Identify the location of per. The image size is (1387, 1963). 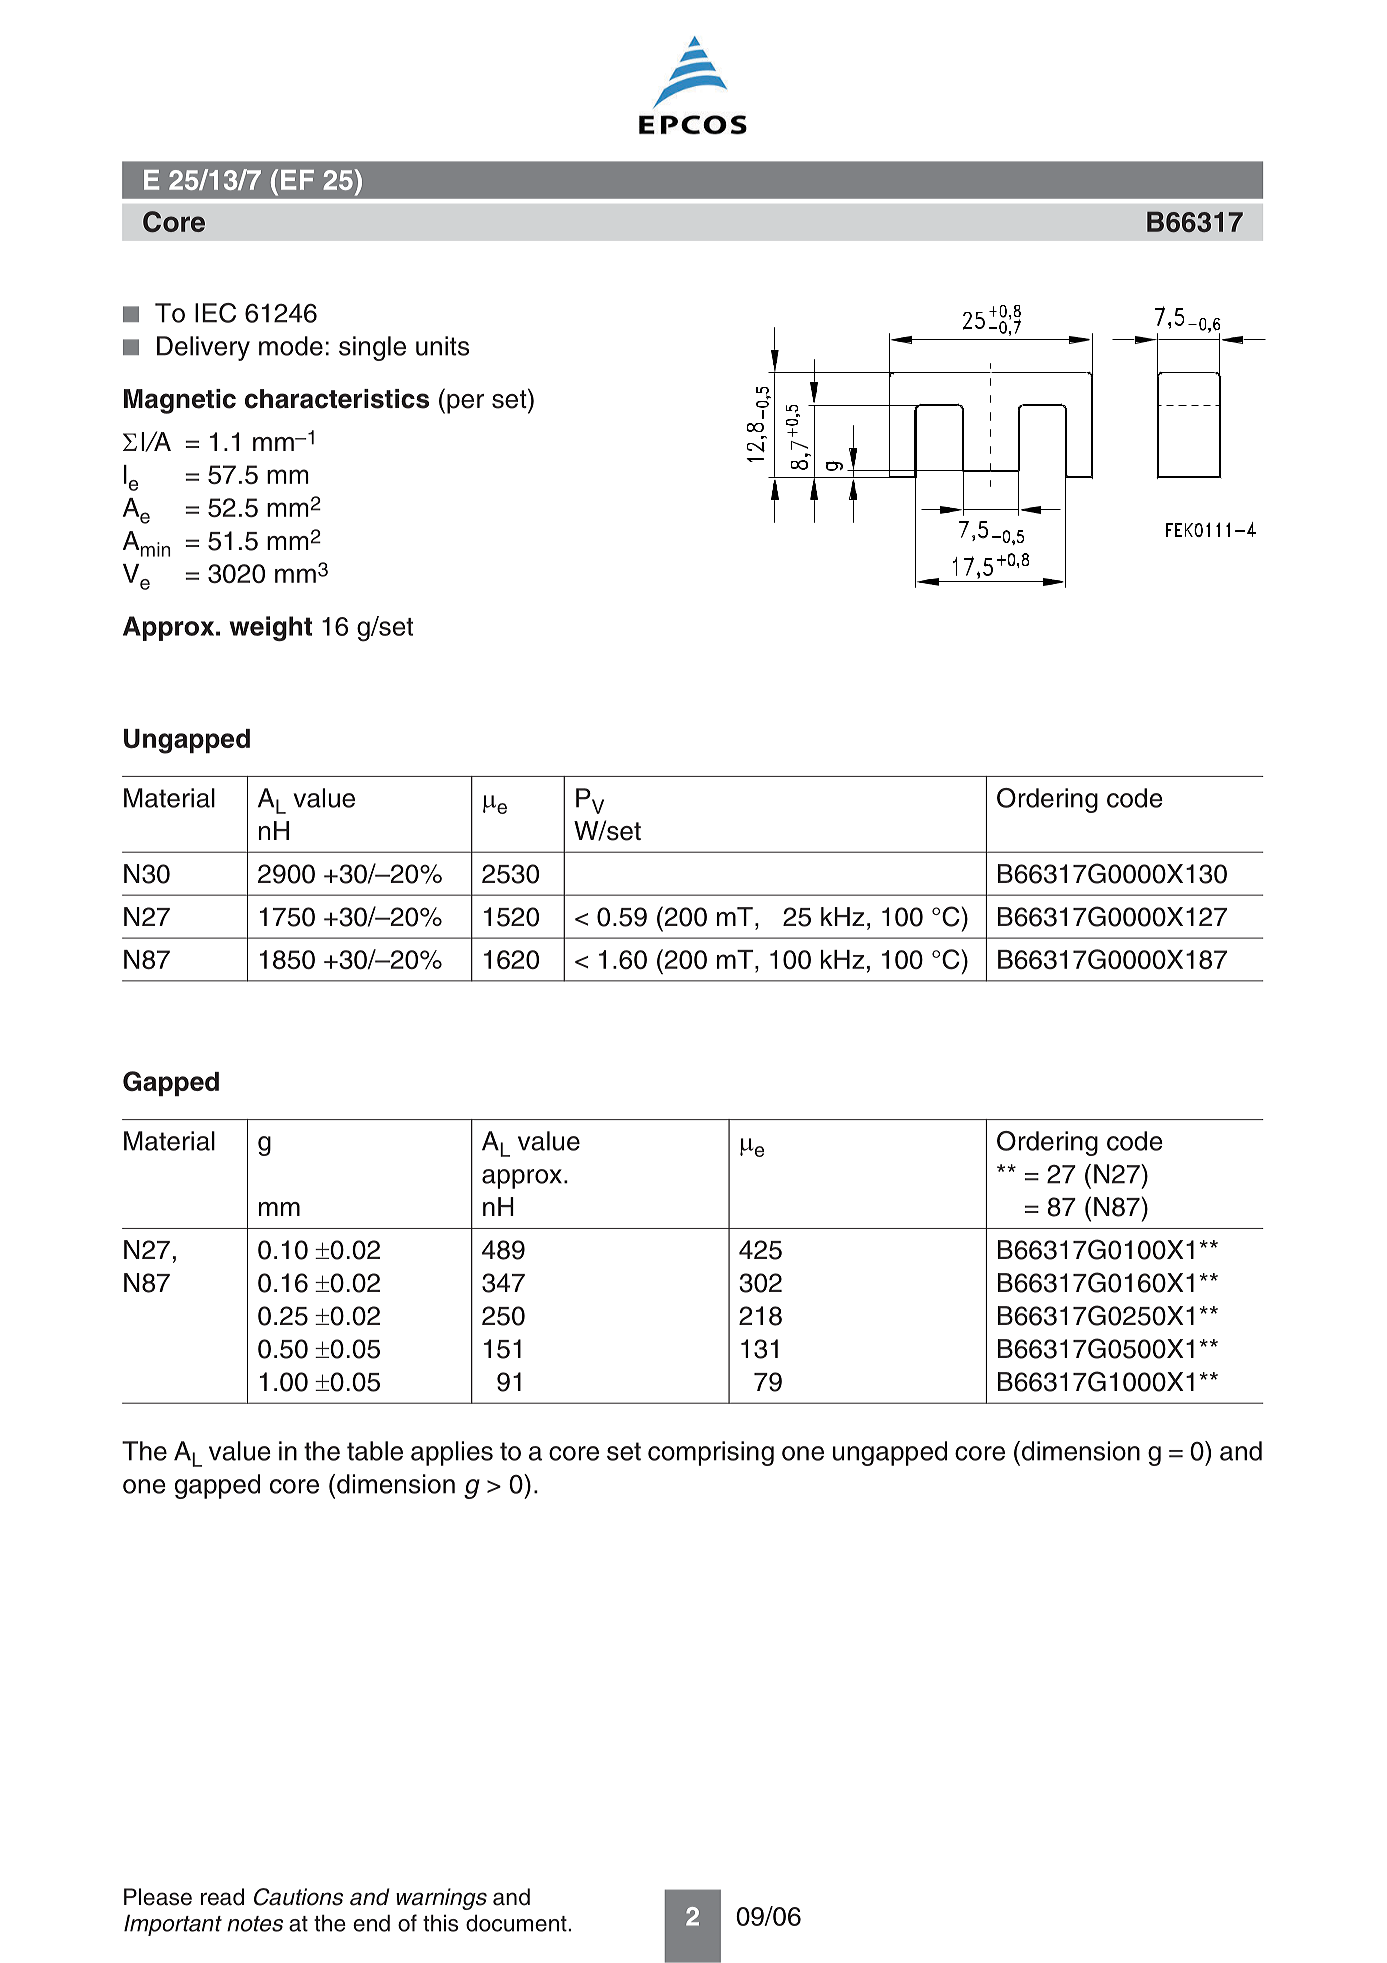
(465, 404).
